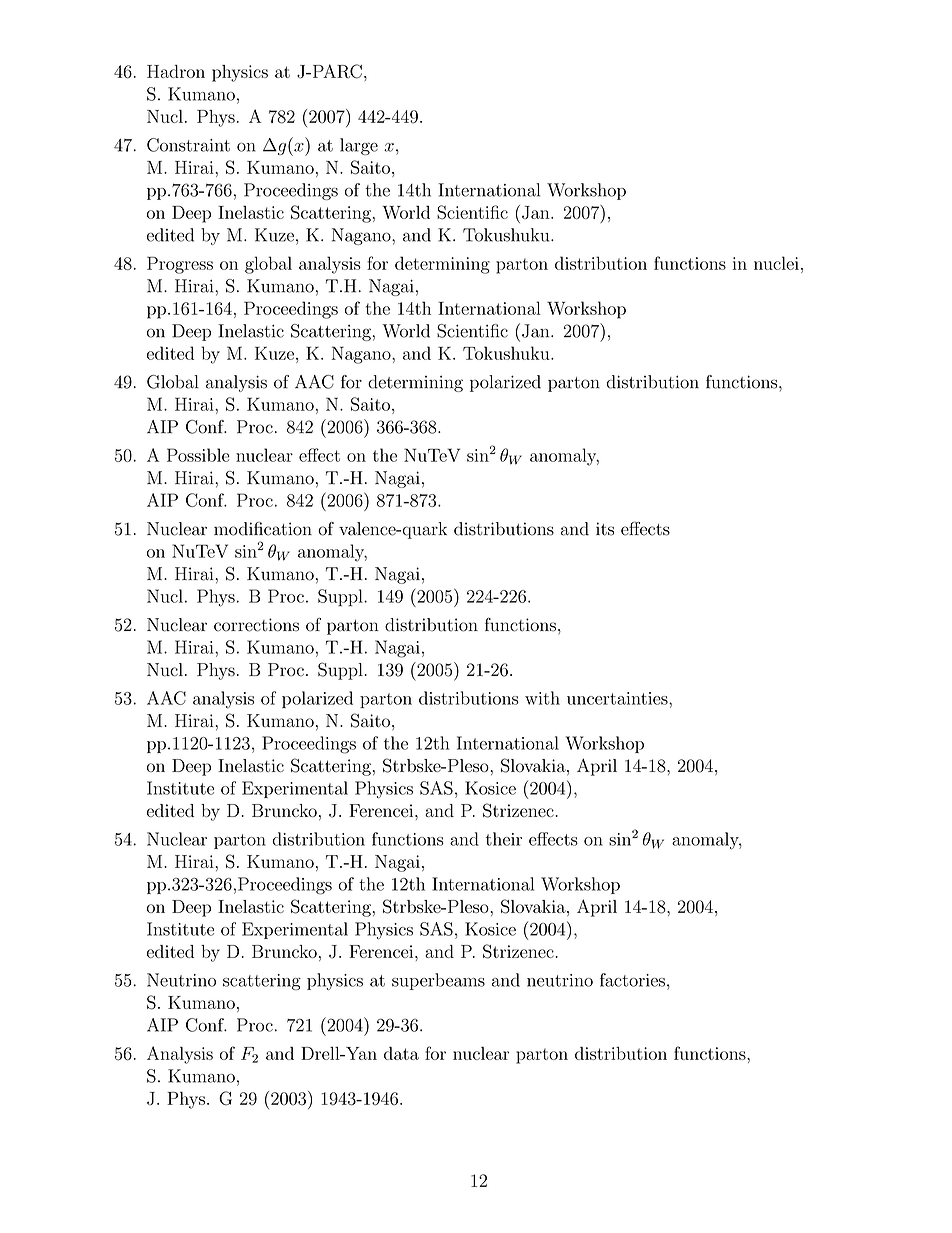  What do you see at coordinates (401, 1053) in the screenshot?
I see `data` at bounding box center [401, 1053].
